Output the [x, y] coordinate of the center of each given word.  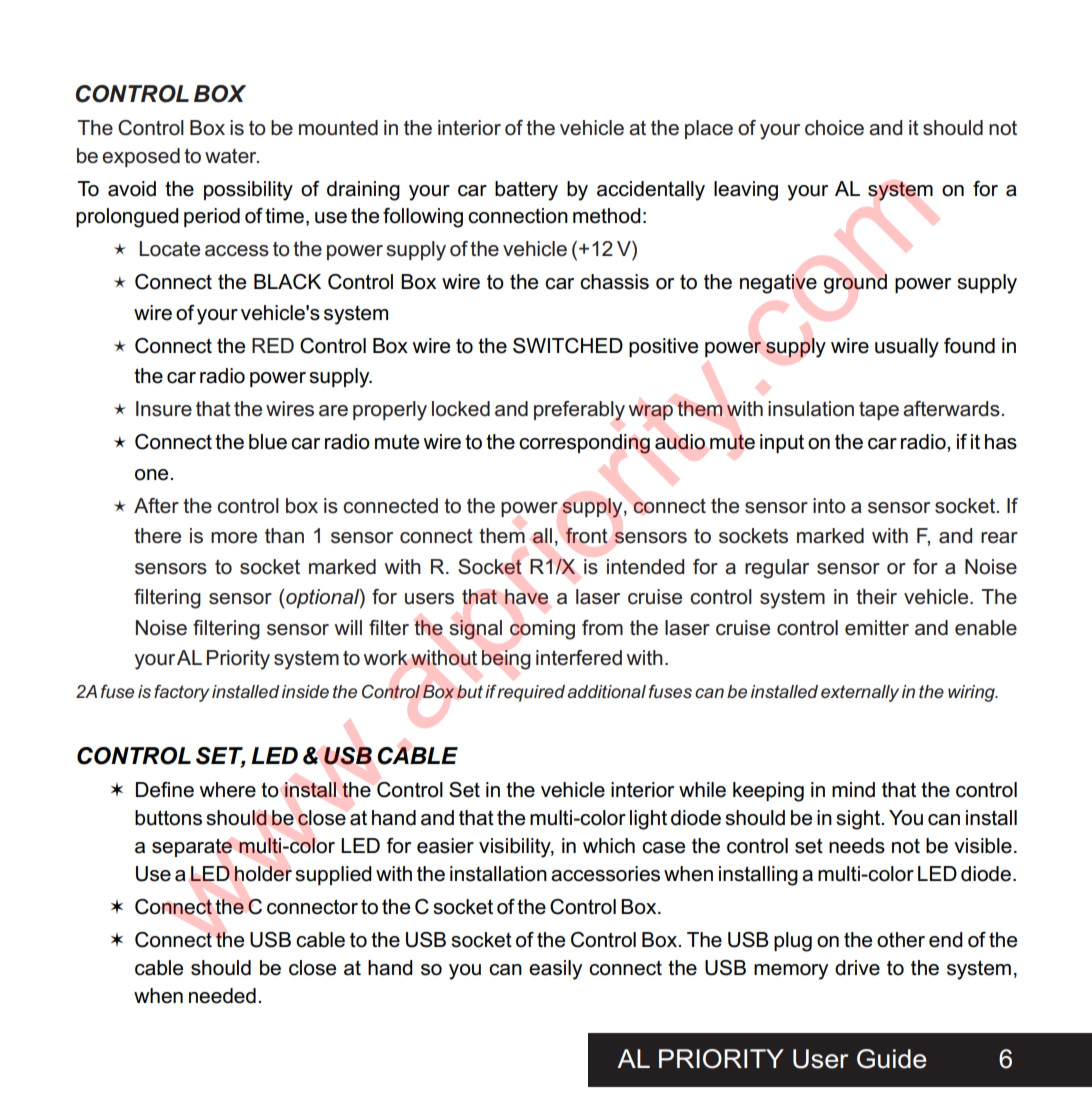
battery [526, 191]
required [531, 693]
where [227, 790]
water [232, 156]
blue [268, 442]
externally [860, 693]
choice [834, 128]
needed [222, 996]
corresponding [584, 444]
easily [555, 970]
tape [879, 410]
